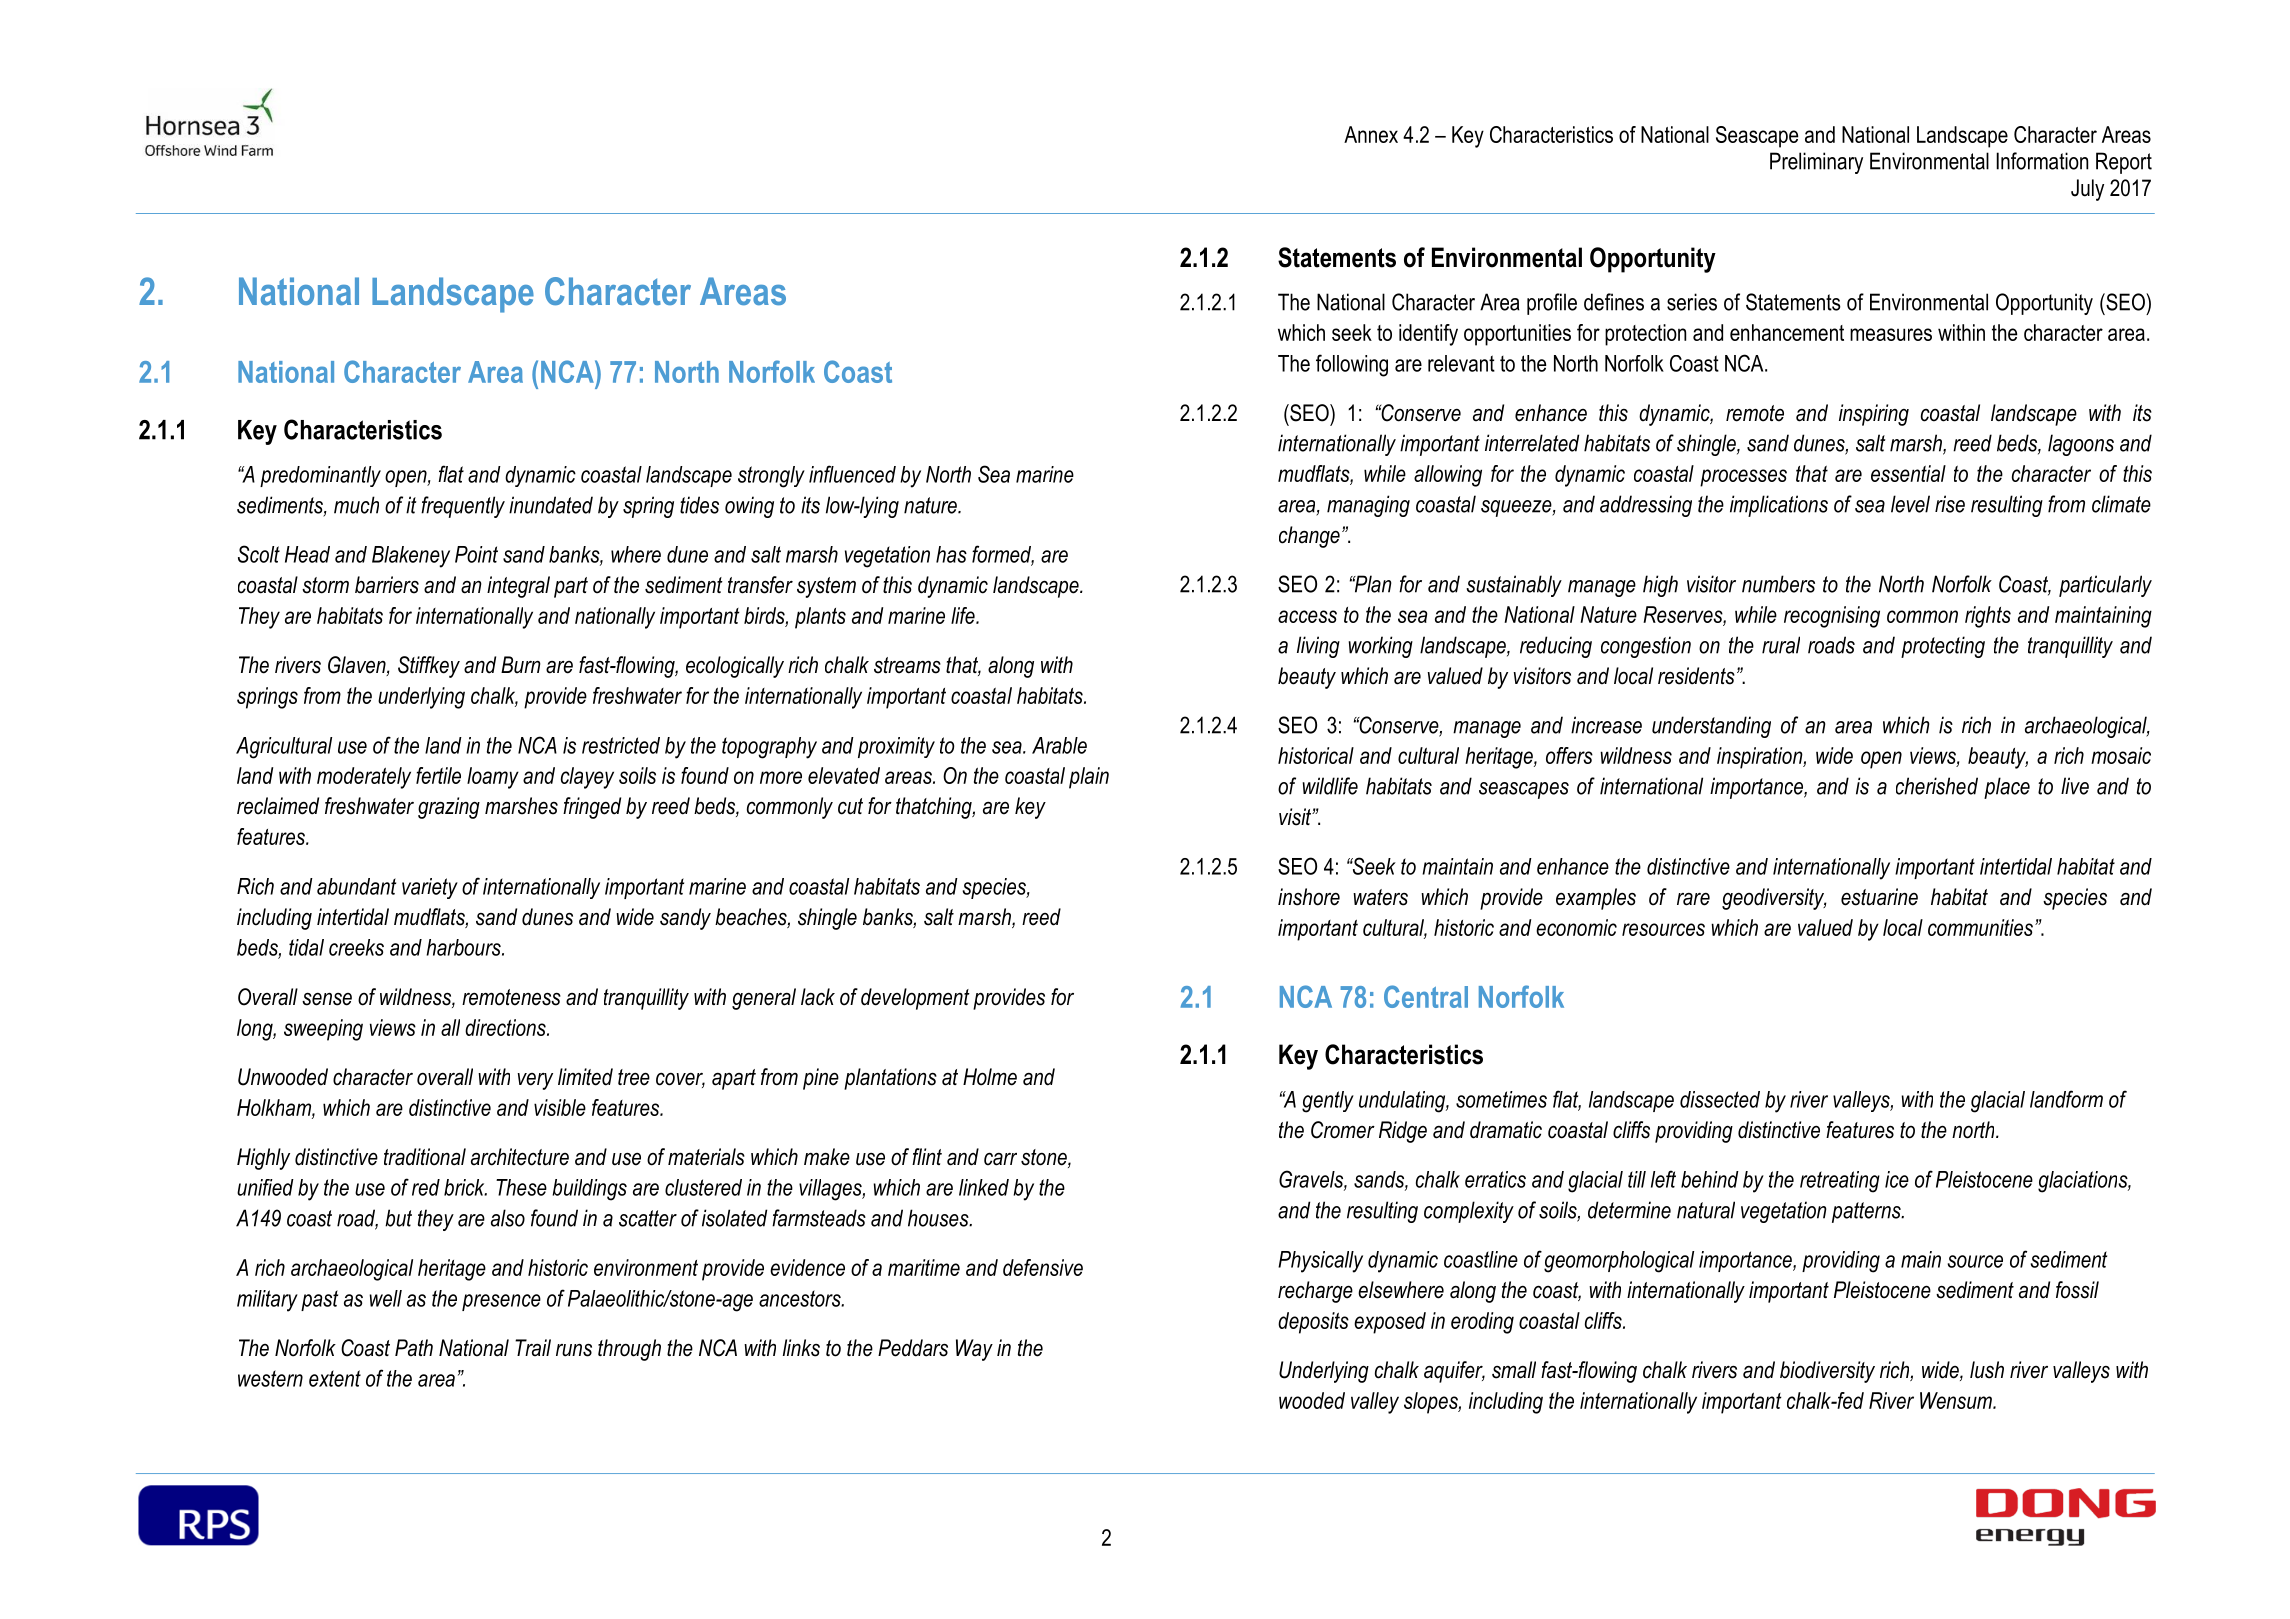  What do you see at coordinates (1313, 1323) in the screenshot?
I see `deposits` at bounding box center [1313, 1323].
